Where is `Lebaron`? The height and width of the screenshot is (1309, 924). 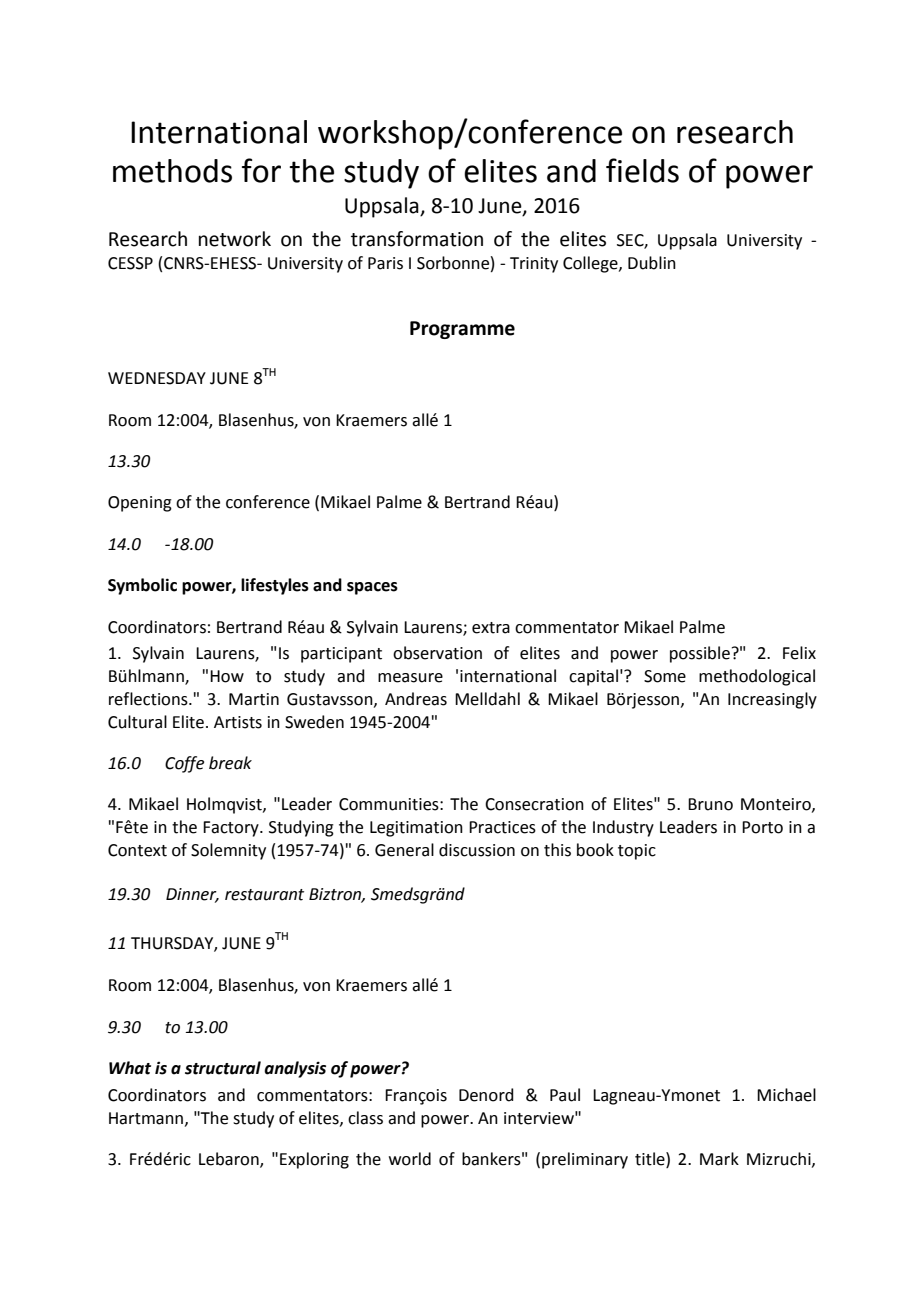 Lebaron is located at coordinates (230, 1160).
